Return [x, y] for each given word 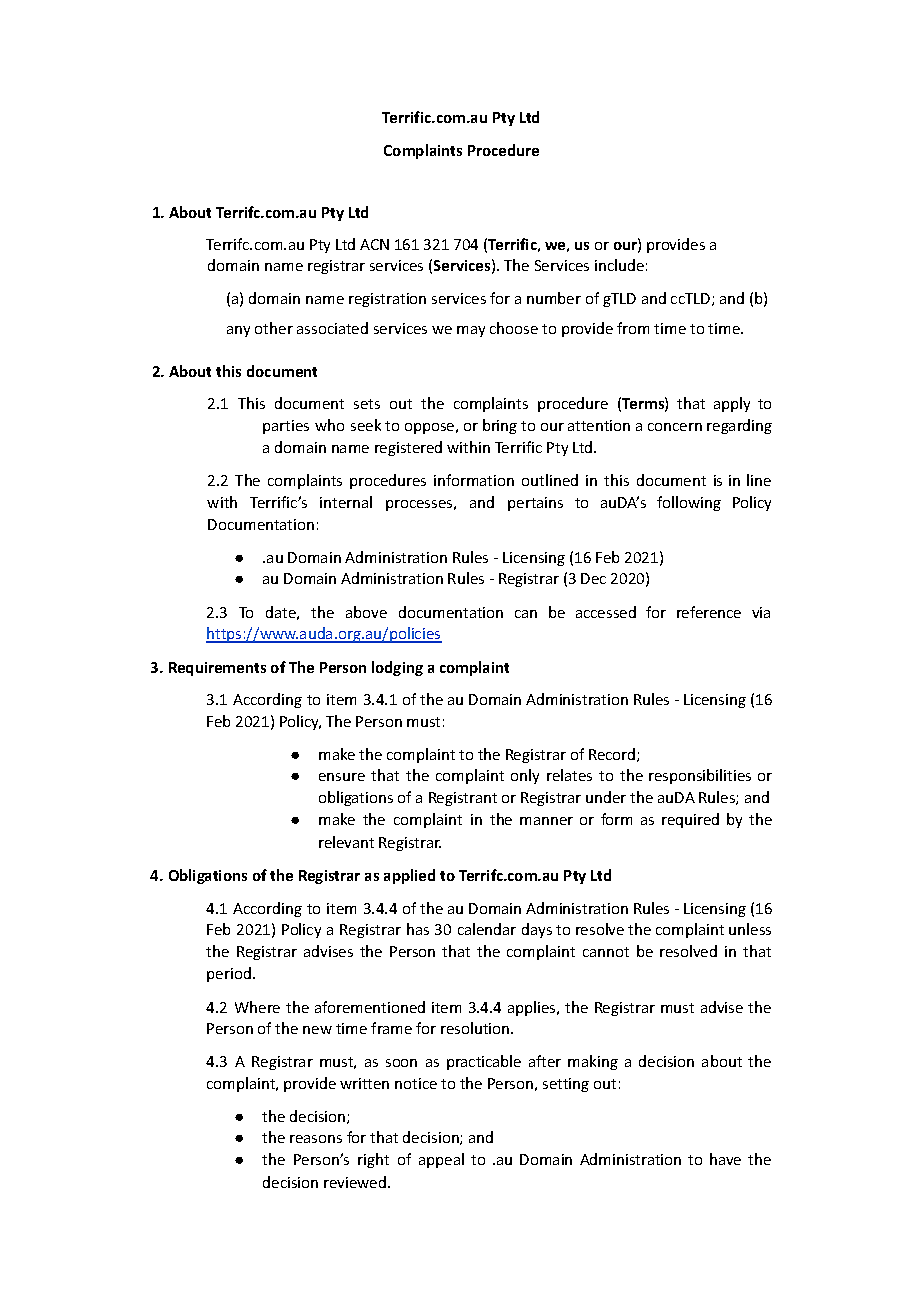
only [525, 776]
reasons [316, 1139]
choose [514, 328]
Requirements [217, 669]
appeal [441, 1160]
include [619, 265]
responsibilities [700, 776]
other [274, 328]
